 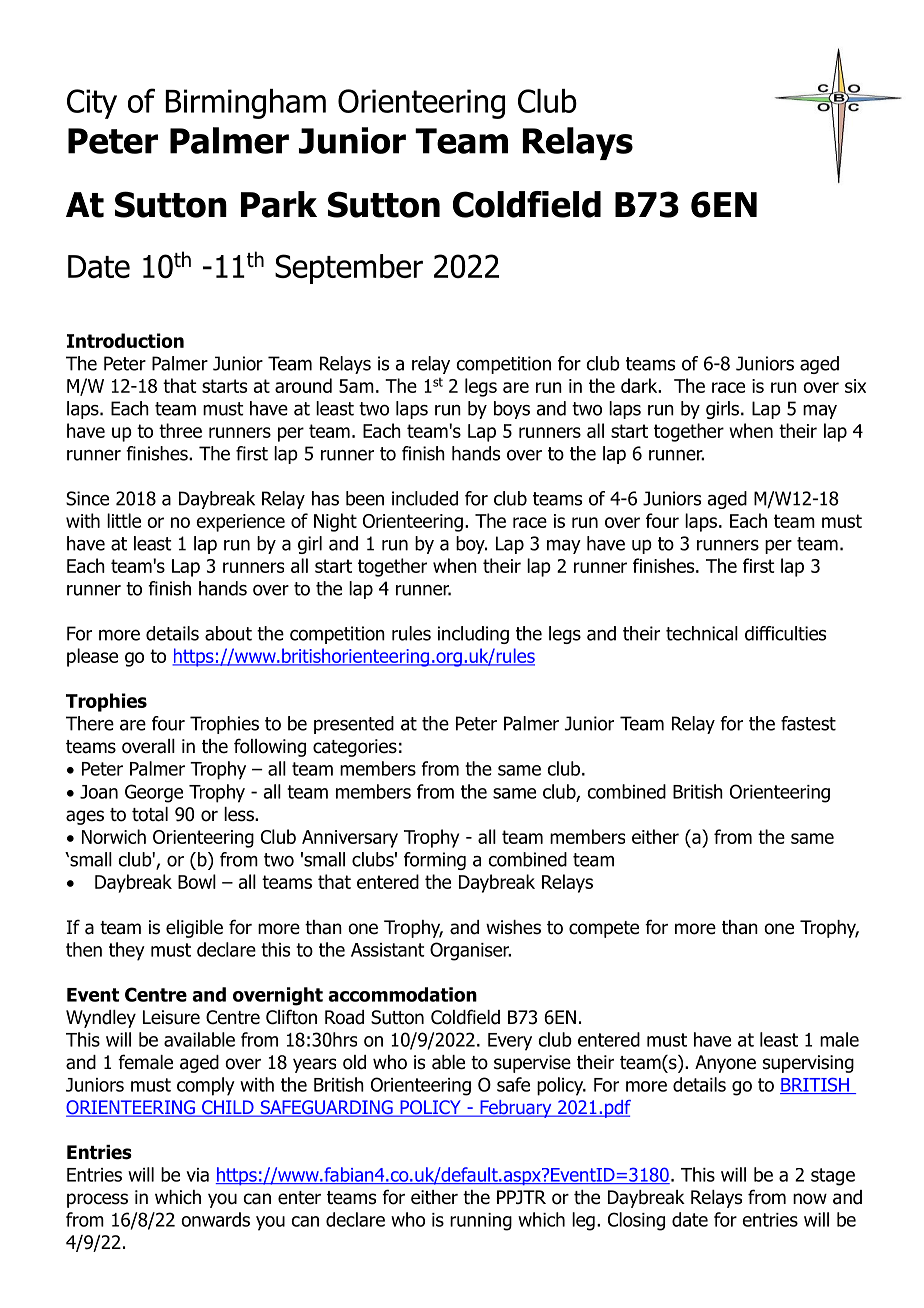 I want to click on running, so click(x=481, y=1222).
